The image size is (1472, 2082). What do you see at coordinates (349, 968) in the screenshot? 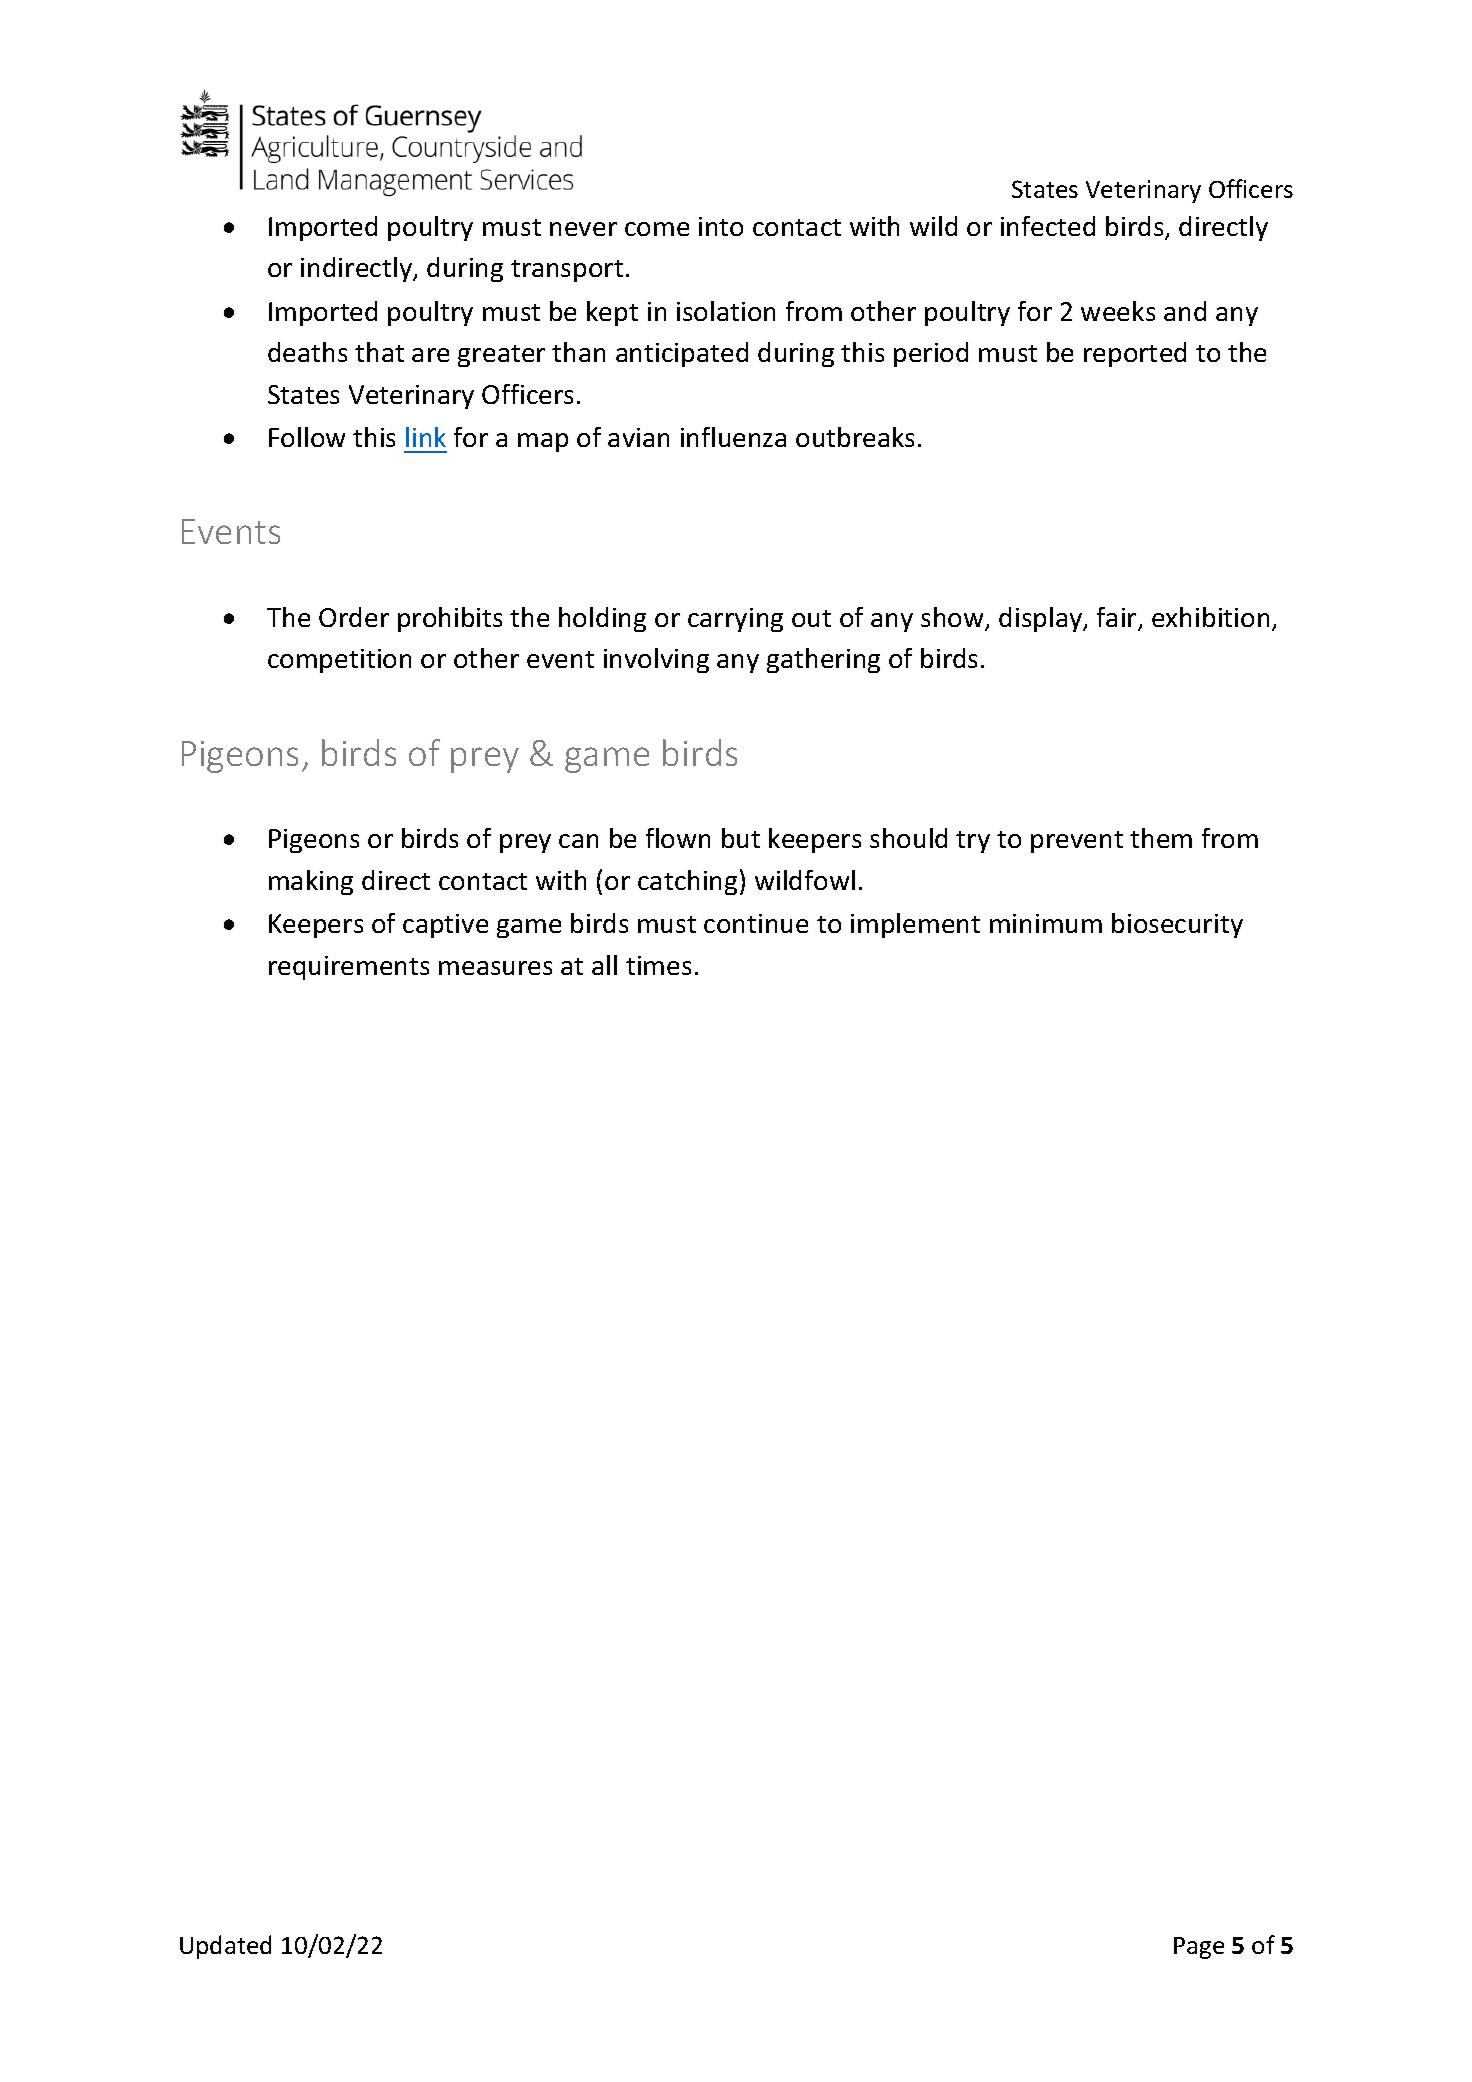
I see `requirements` at bounding box center [349, 968].
